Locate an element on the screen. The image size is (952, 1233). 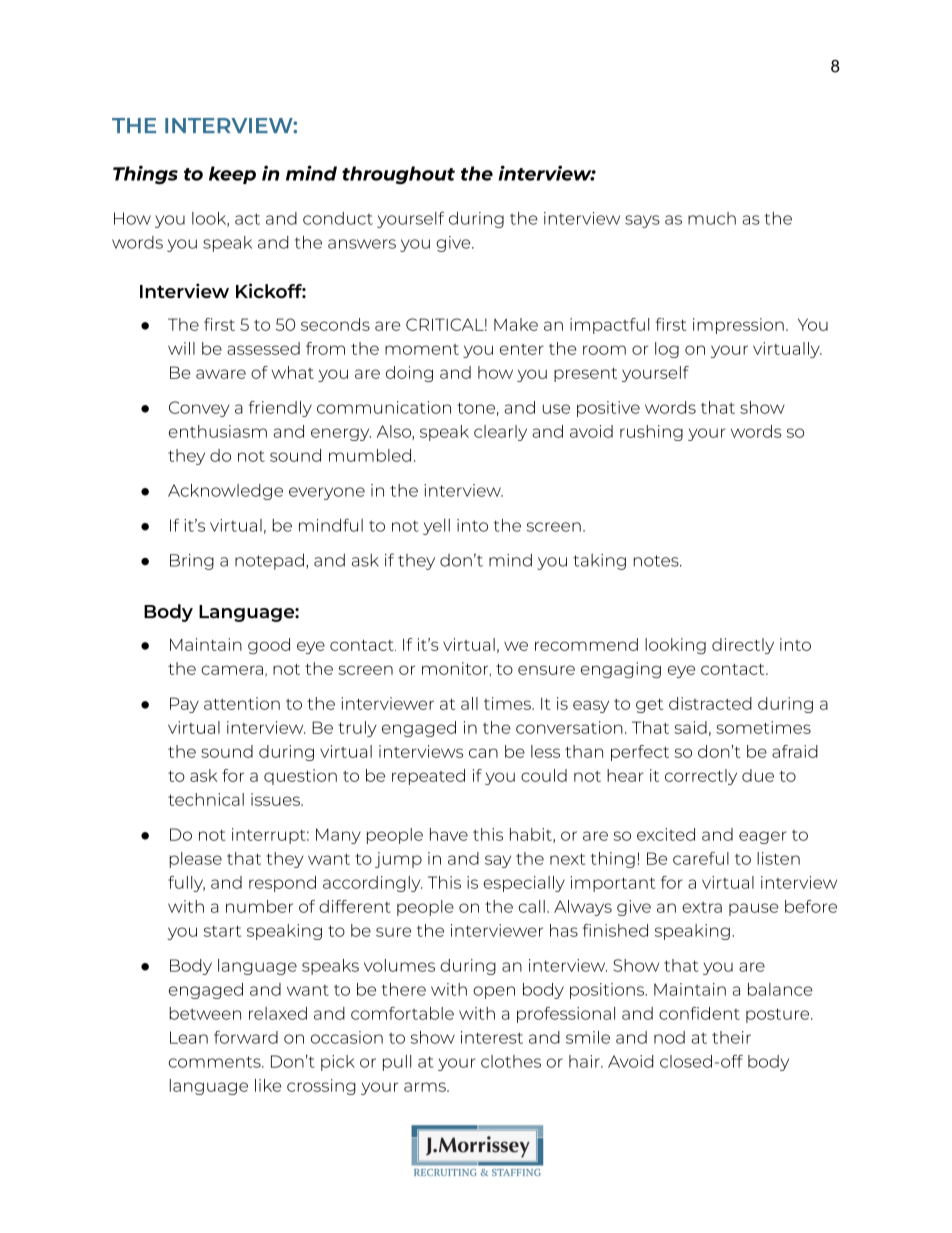
notepad is located at coordinates (269, 561).
